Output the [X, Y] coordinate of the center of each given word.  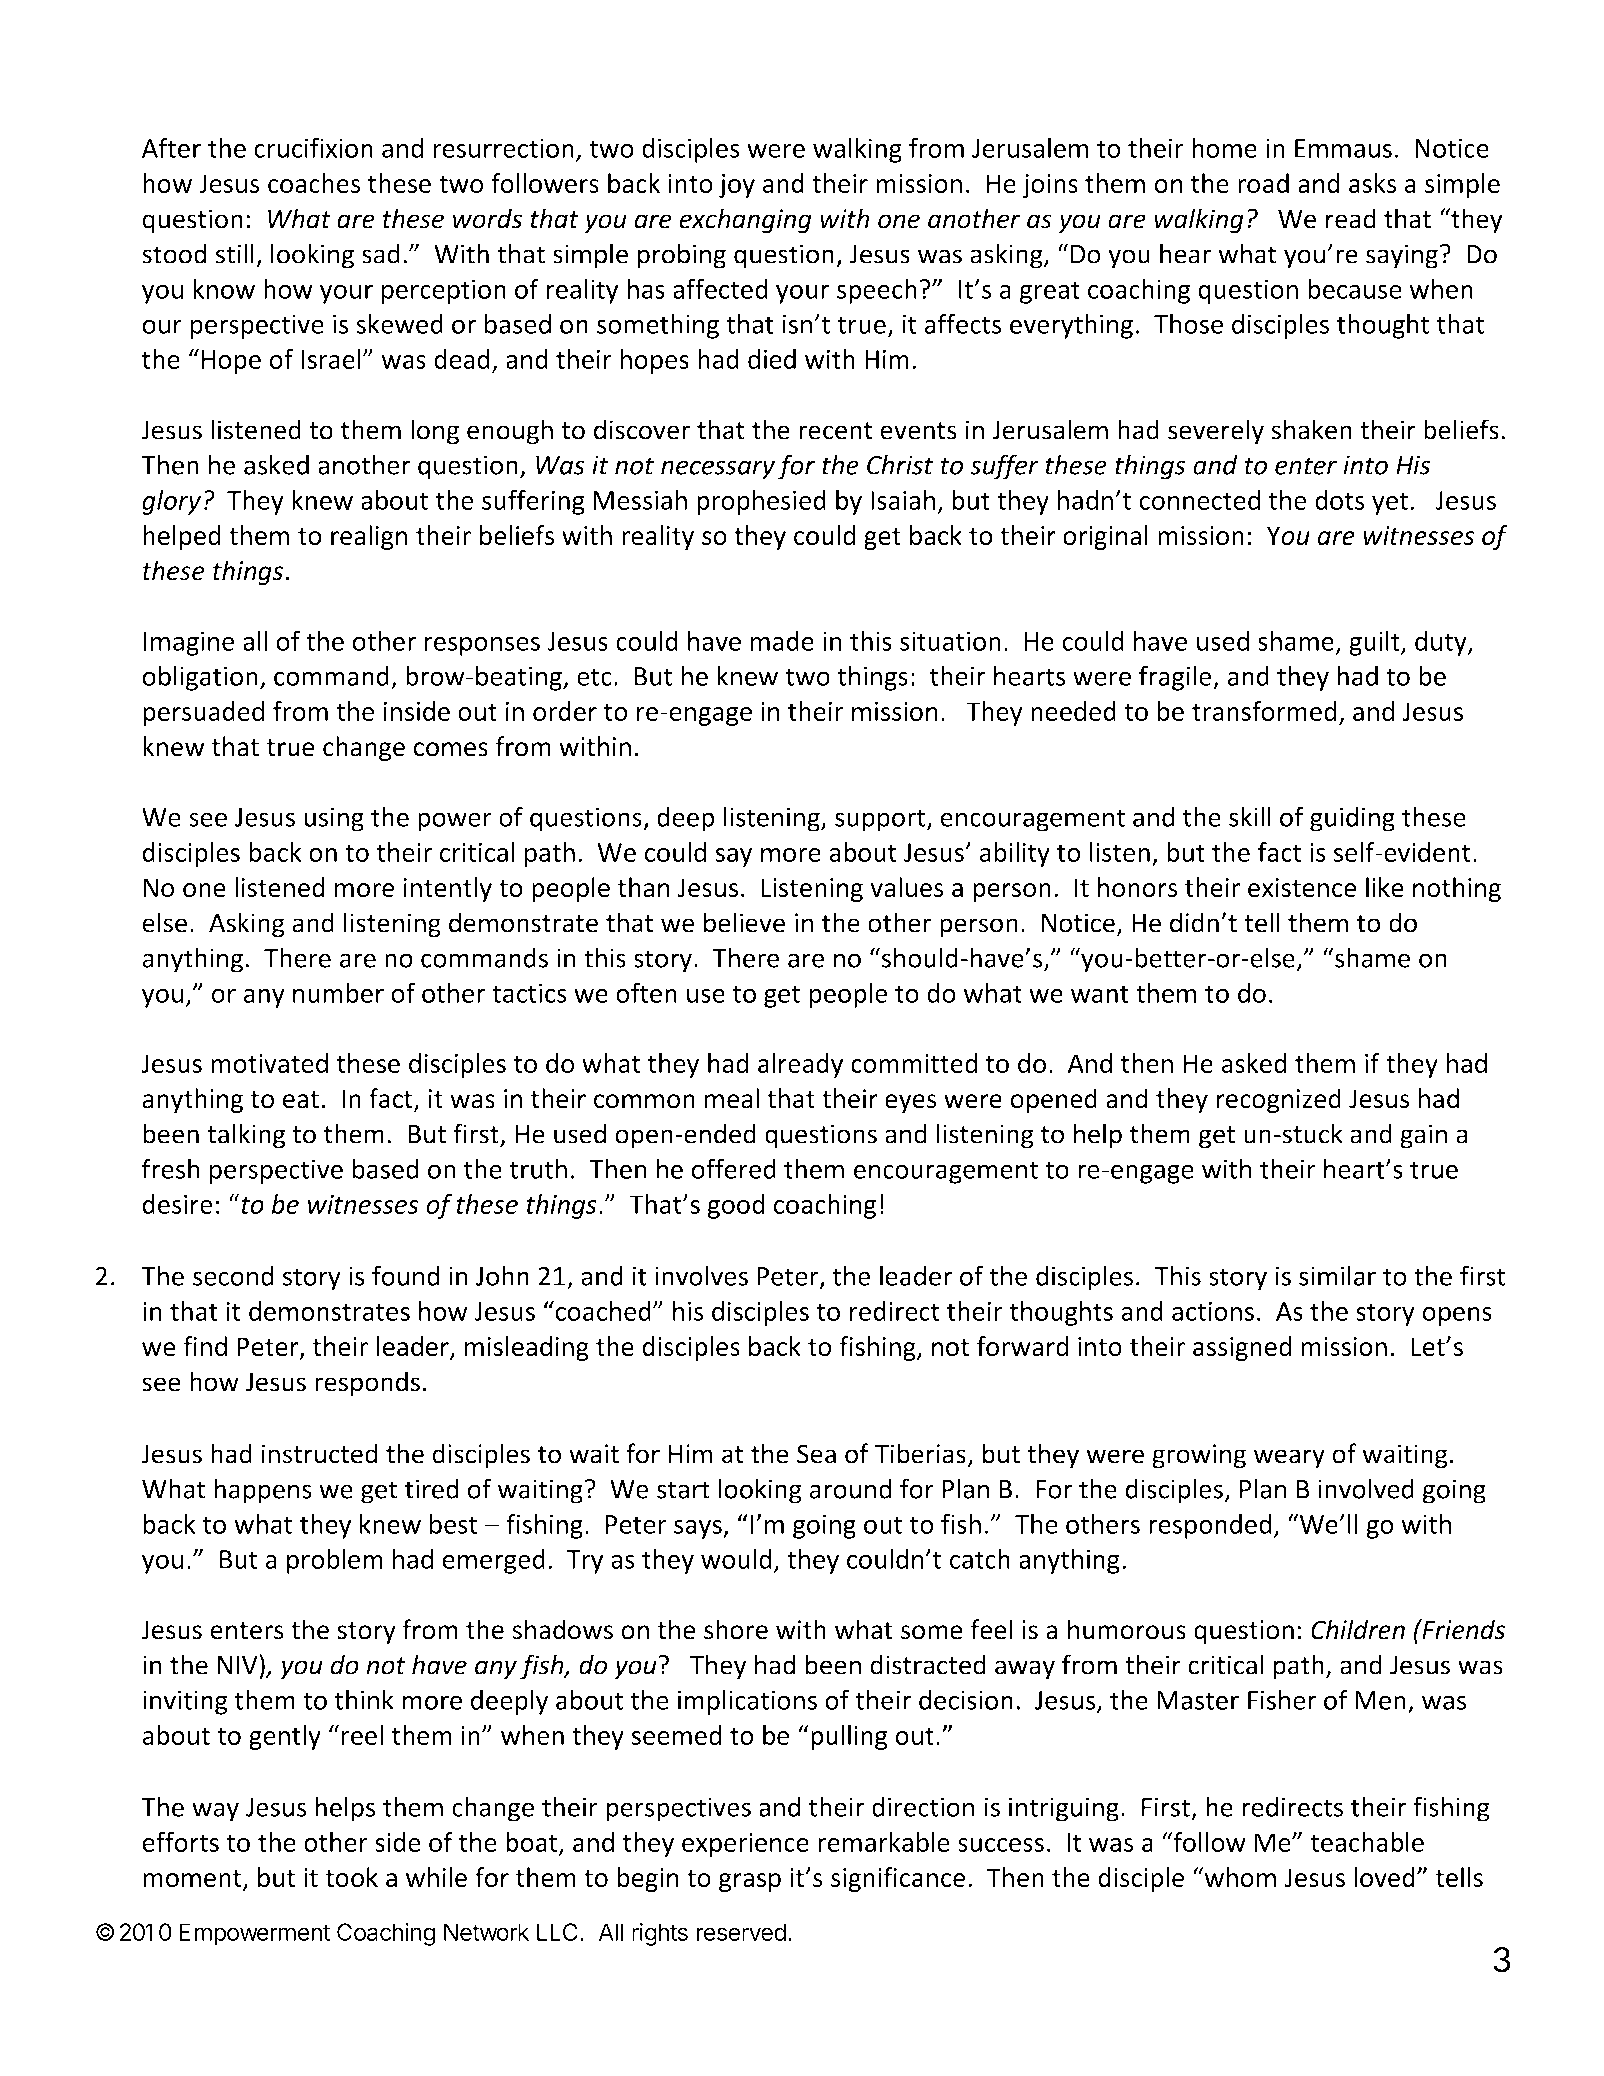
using [334, 819]
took [351, 1877]
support [881, 820]
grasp [750, 1882]
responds [367, 1384]
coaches [314, 183]
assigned [1242, 1348]
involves [701, 1275]
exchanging [745, 221]
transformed [1264, 711]
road [1263, 183]
